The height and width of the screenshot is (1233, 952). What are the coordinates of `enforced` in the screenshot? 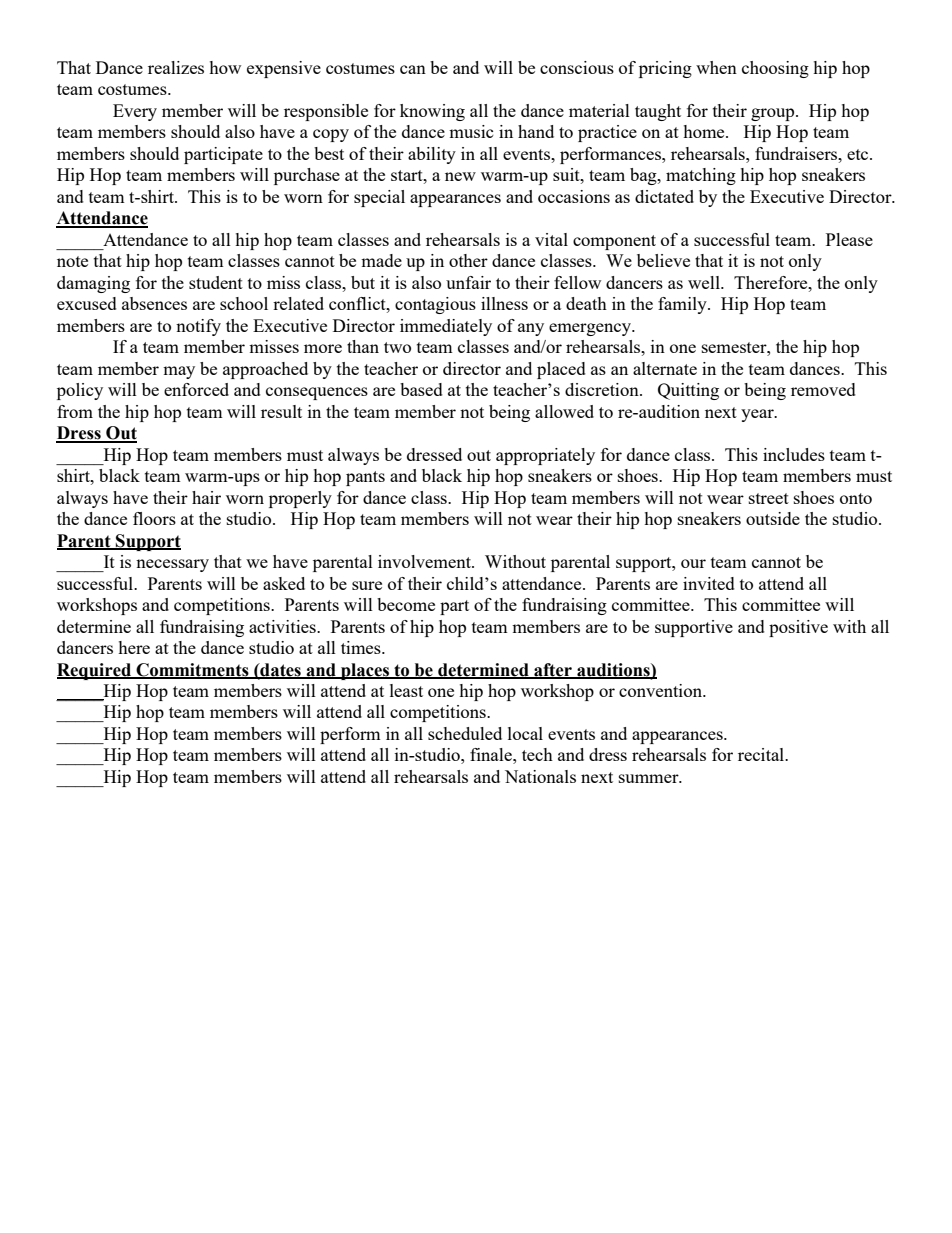 It's located at (196, 389).
